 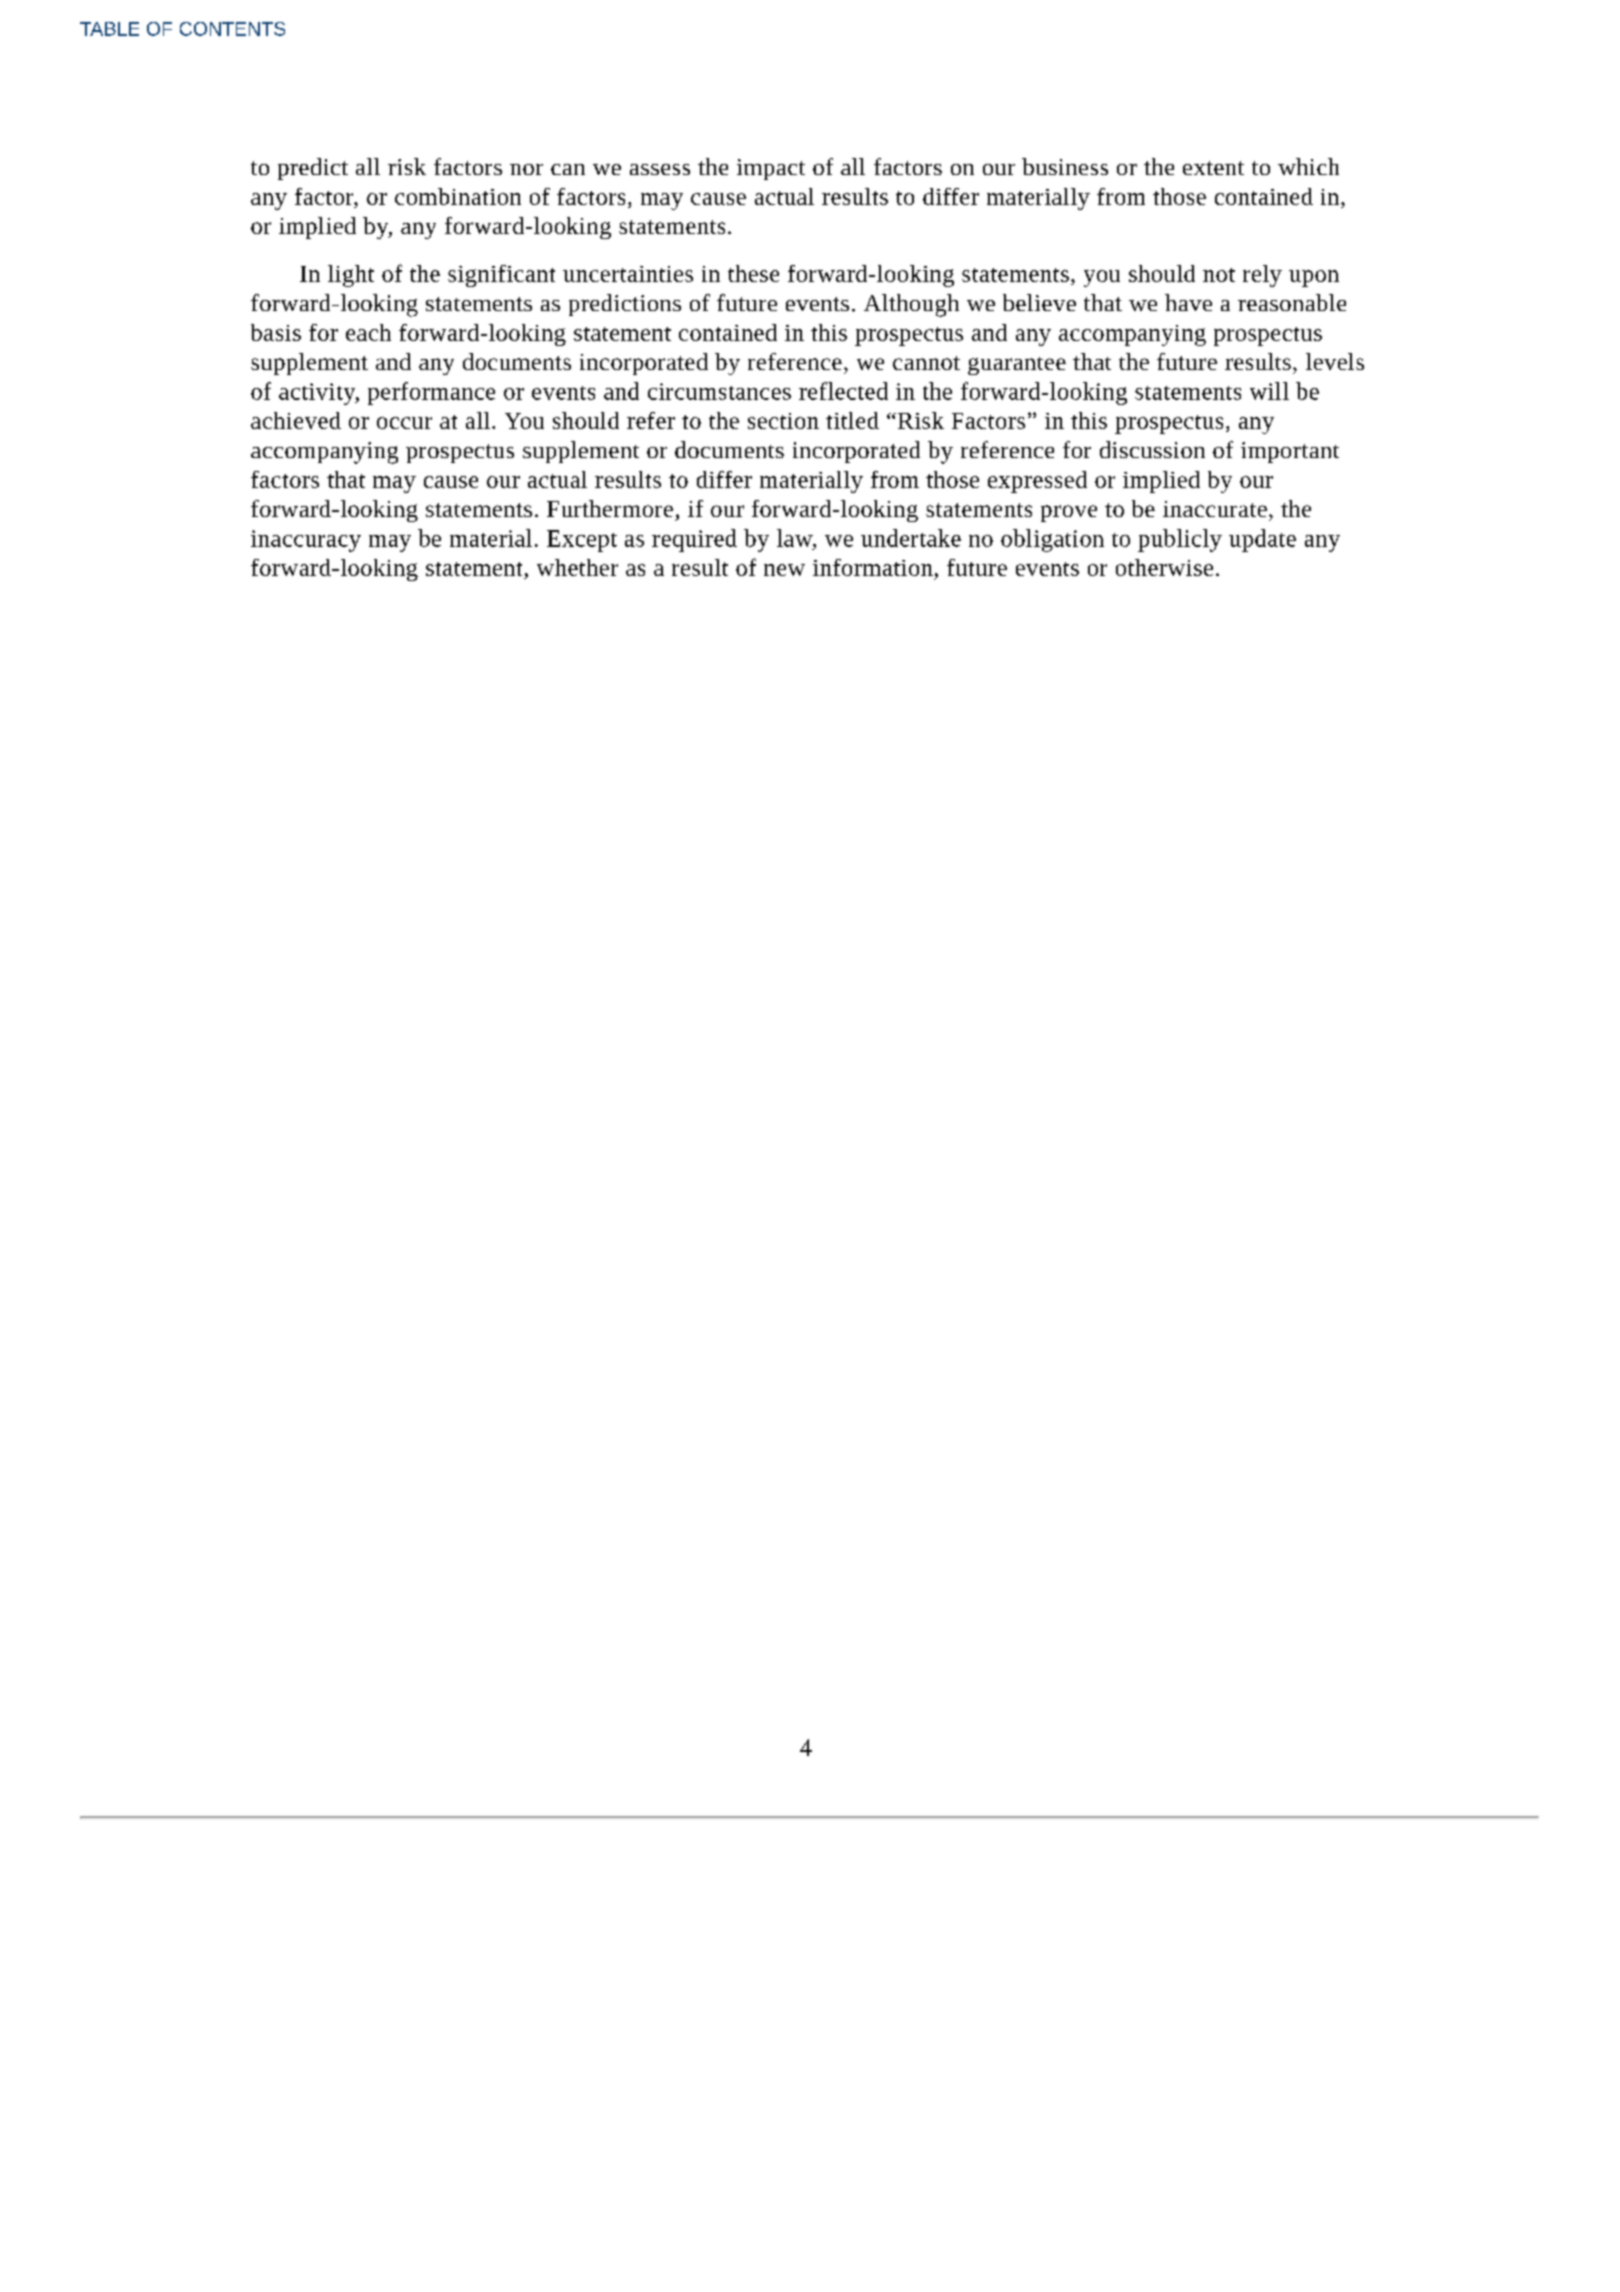 I want to click on inaccuracy, so click(x=306, y=541).
